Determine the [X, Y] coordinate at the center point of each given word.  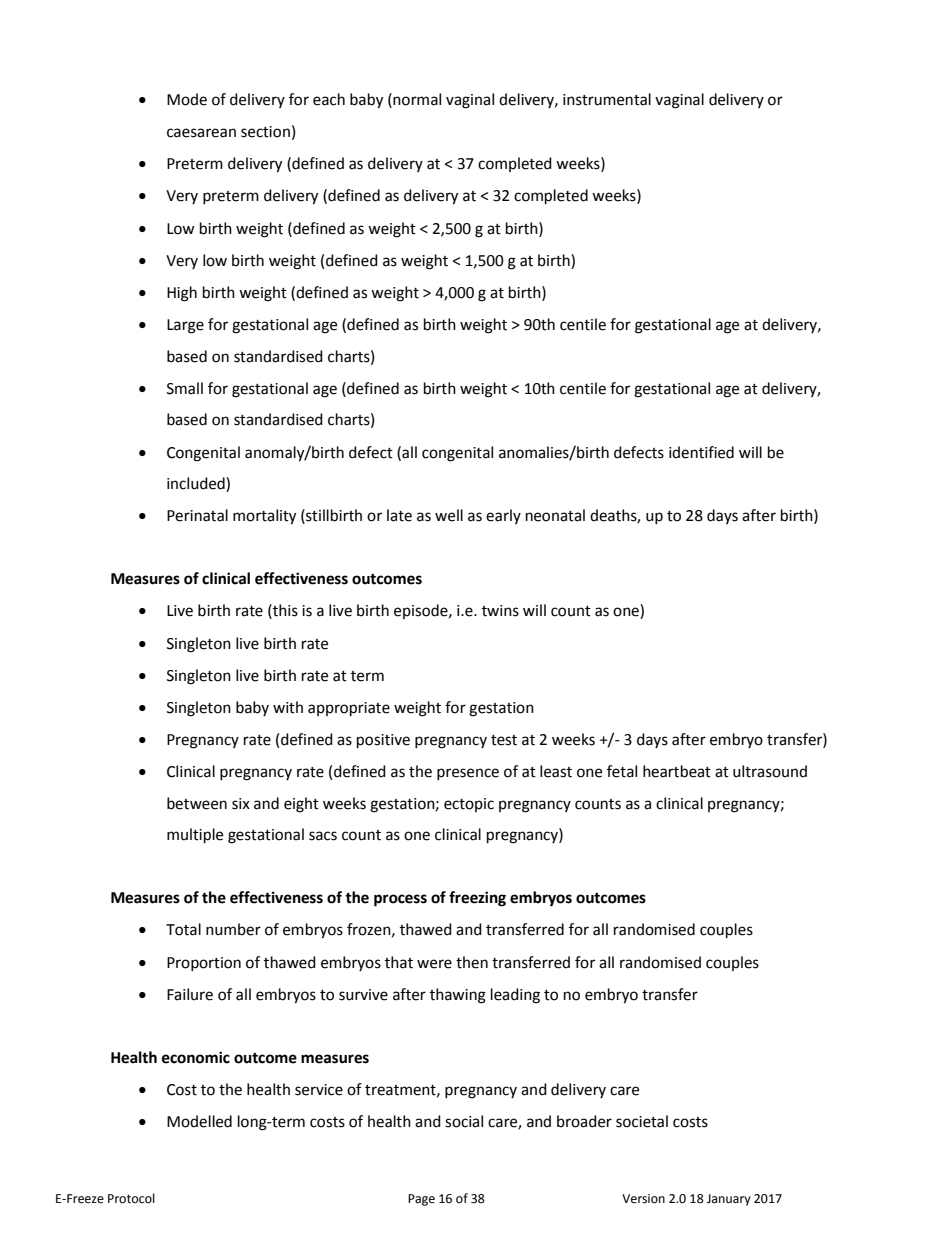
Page [421, 1200]
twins [500, 611]
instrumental [607, 99]
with [288, 707]
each [329, 99]
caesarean [201, 133]
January [729, 1200]
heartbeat [677, 771]
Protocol [131, 1198]
